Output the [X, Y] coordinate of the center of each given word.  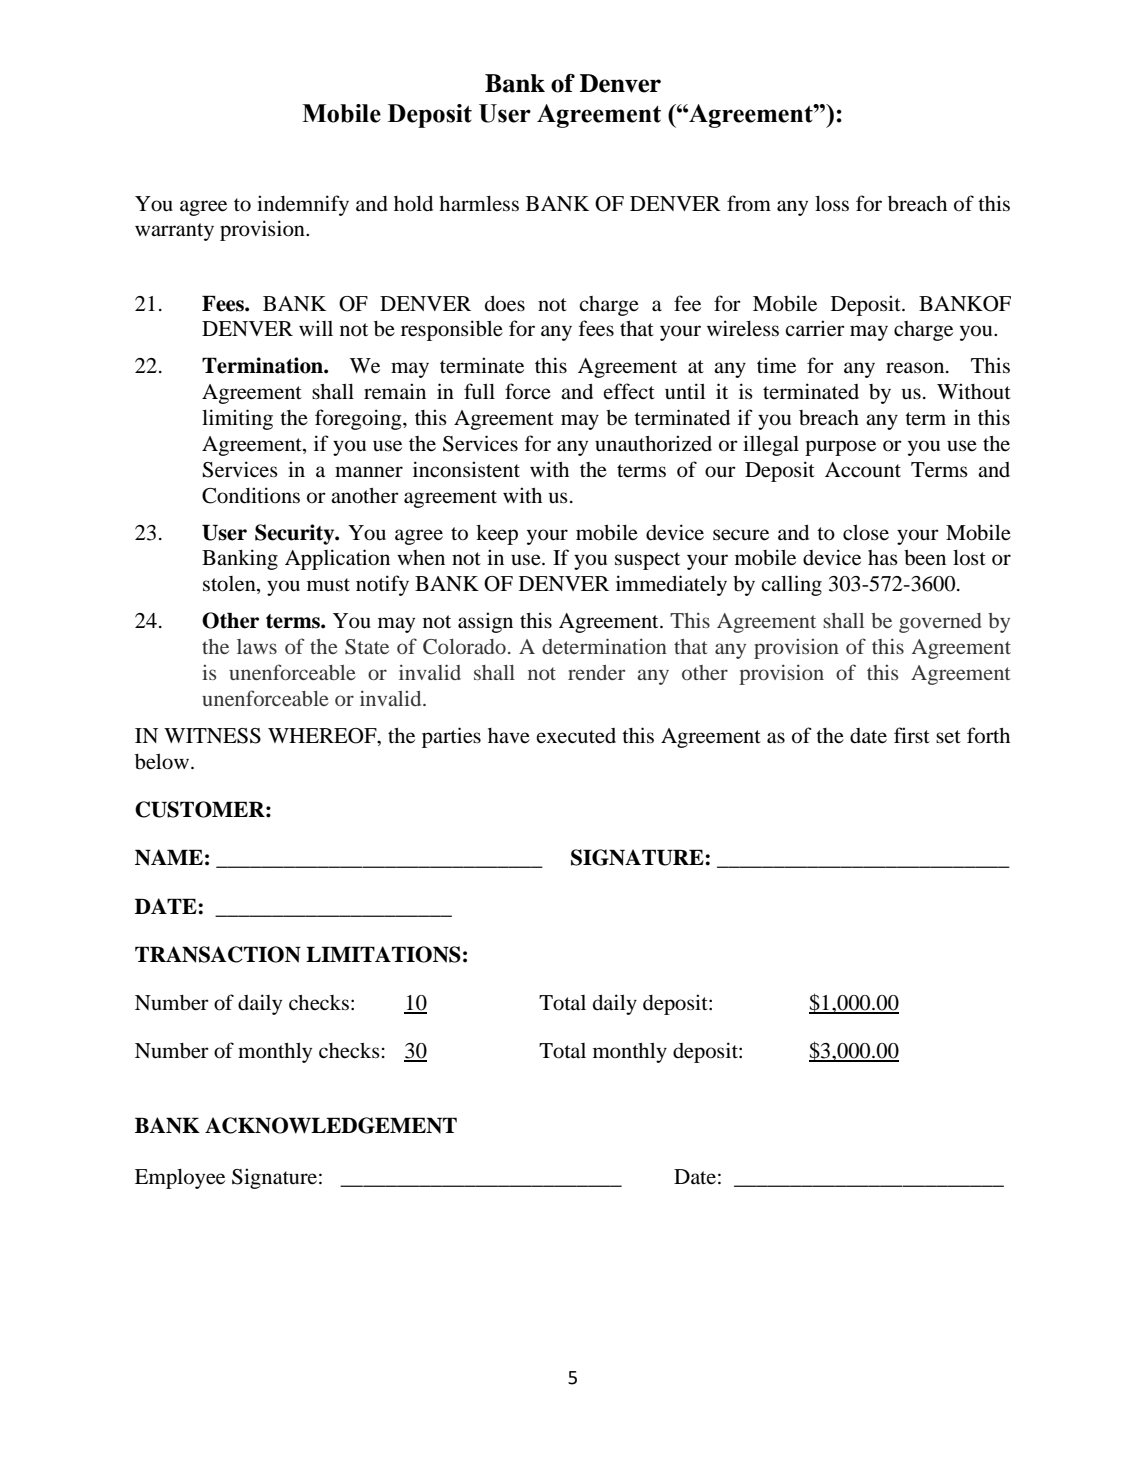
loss [832, 204]
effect [629, 391]
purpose [840, 448]
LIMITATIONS [383, 954]
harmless [479, 204]
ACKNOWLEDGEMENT [331, 1125]
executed [576, 736]
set [948, 736]
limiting [237, 419]
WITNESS [212, 736]
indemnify [303, 205]
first [912, 735]
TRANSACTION [218, 954]
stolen [230, 585]
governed [940, 623]
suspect [647, 561]
